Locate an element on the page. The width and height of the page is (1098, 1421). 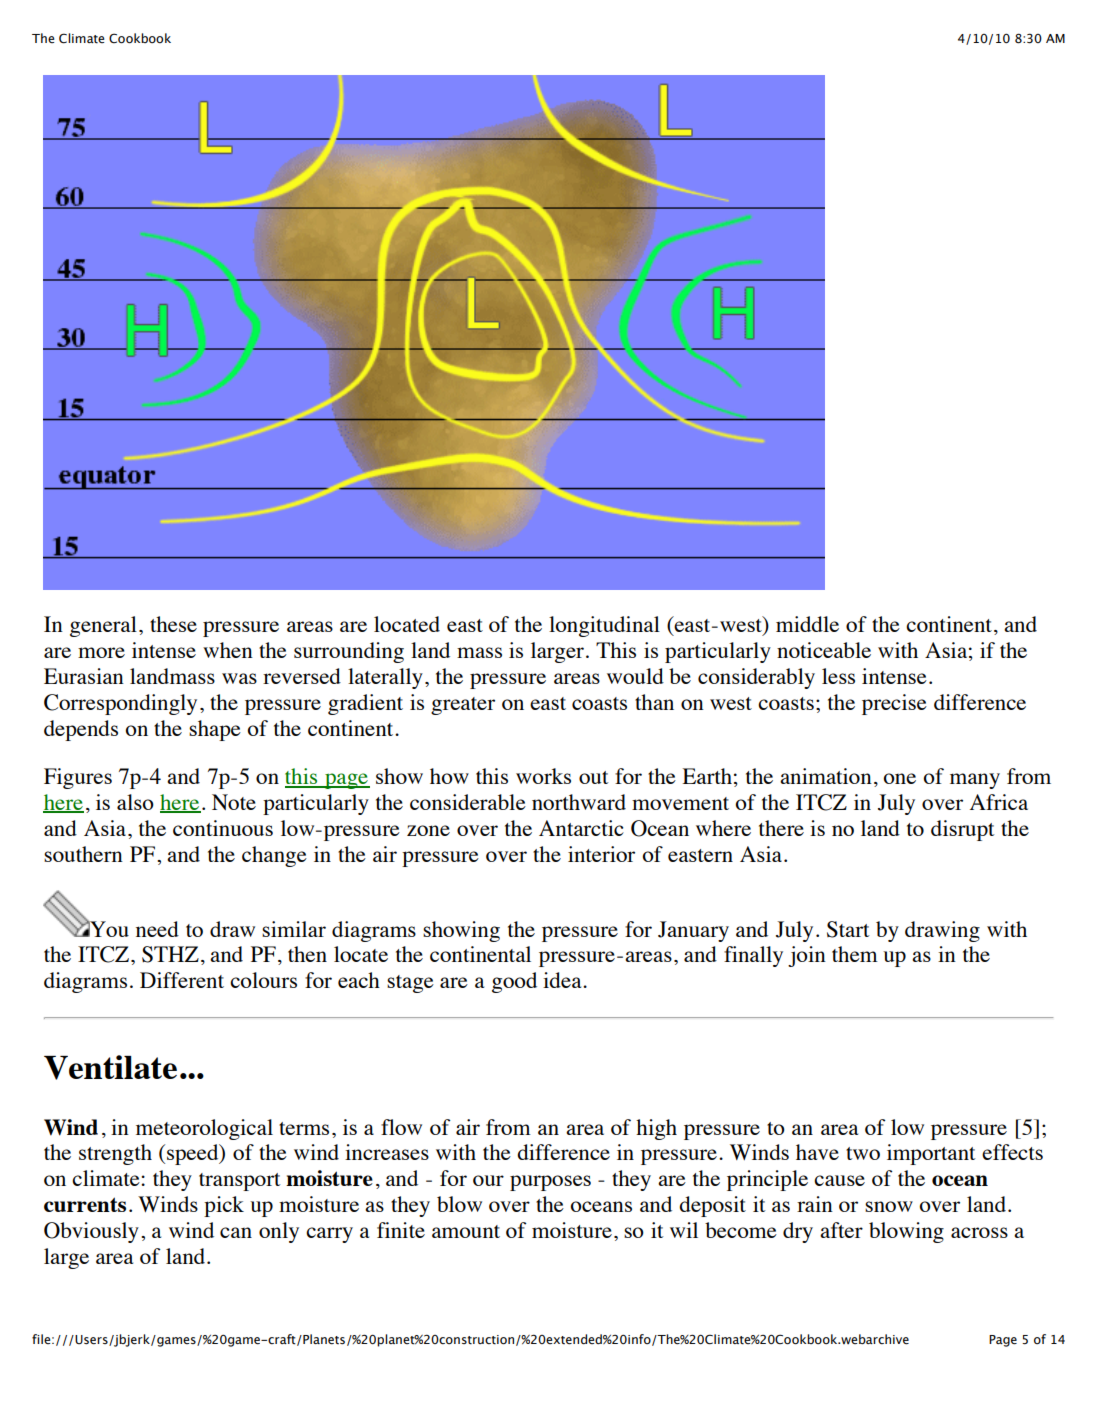
continuous is located at coordinates (223, 828).
